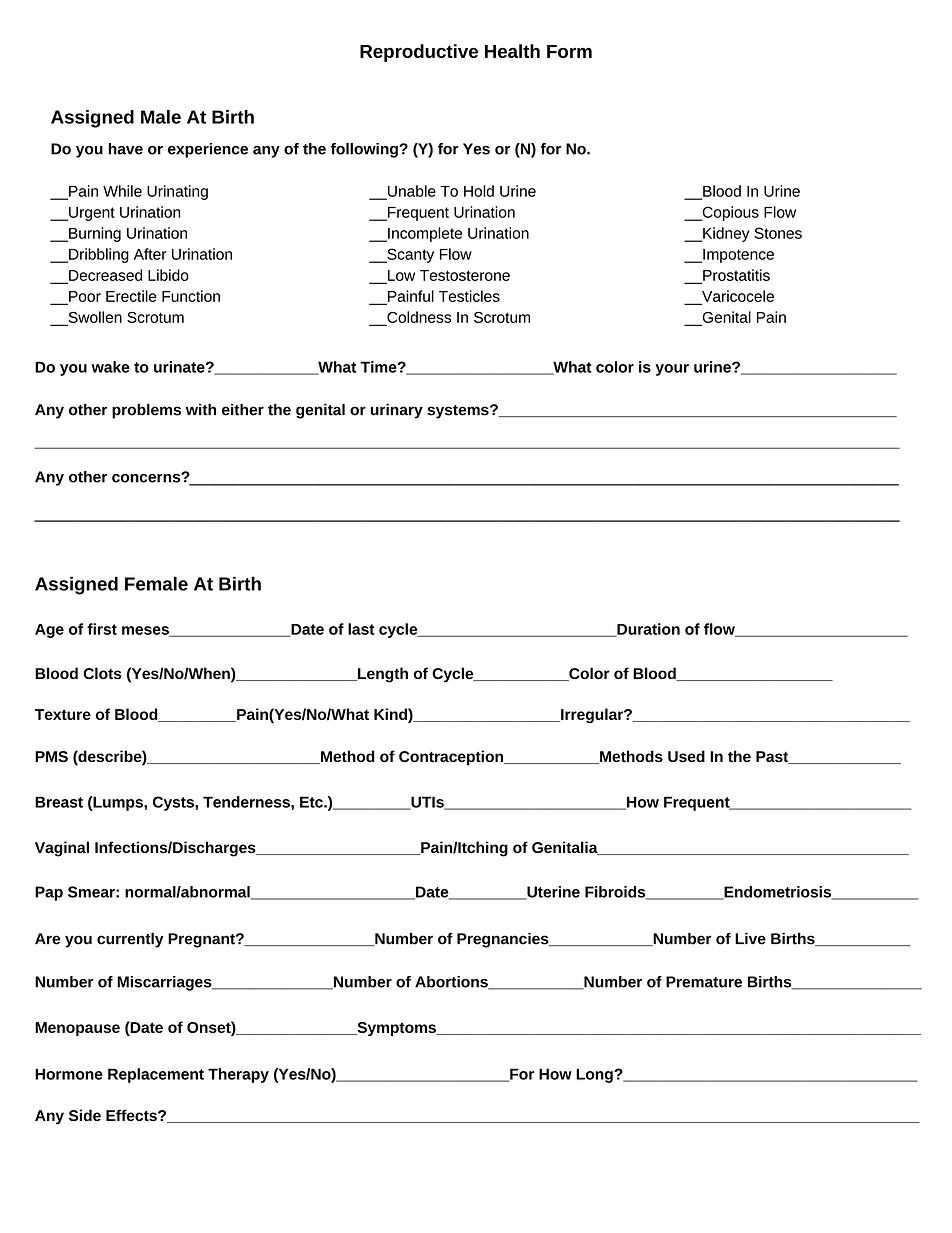 The height and width of the screenshot is (1233, 952). Describe the element at coordinates (238, 1075) in the screenshot. I see `Therapy` at that location.
